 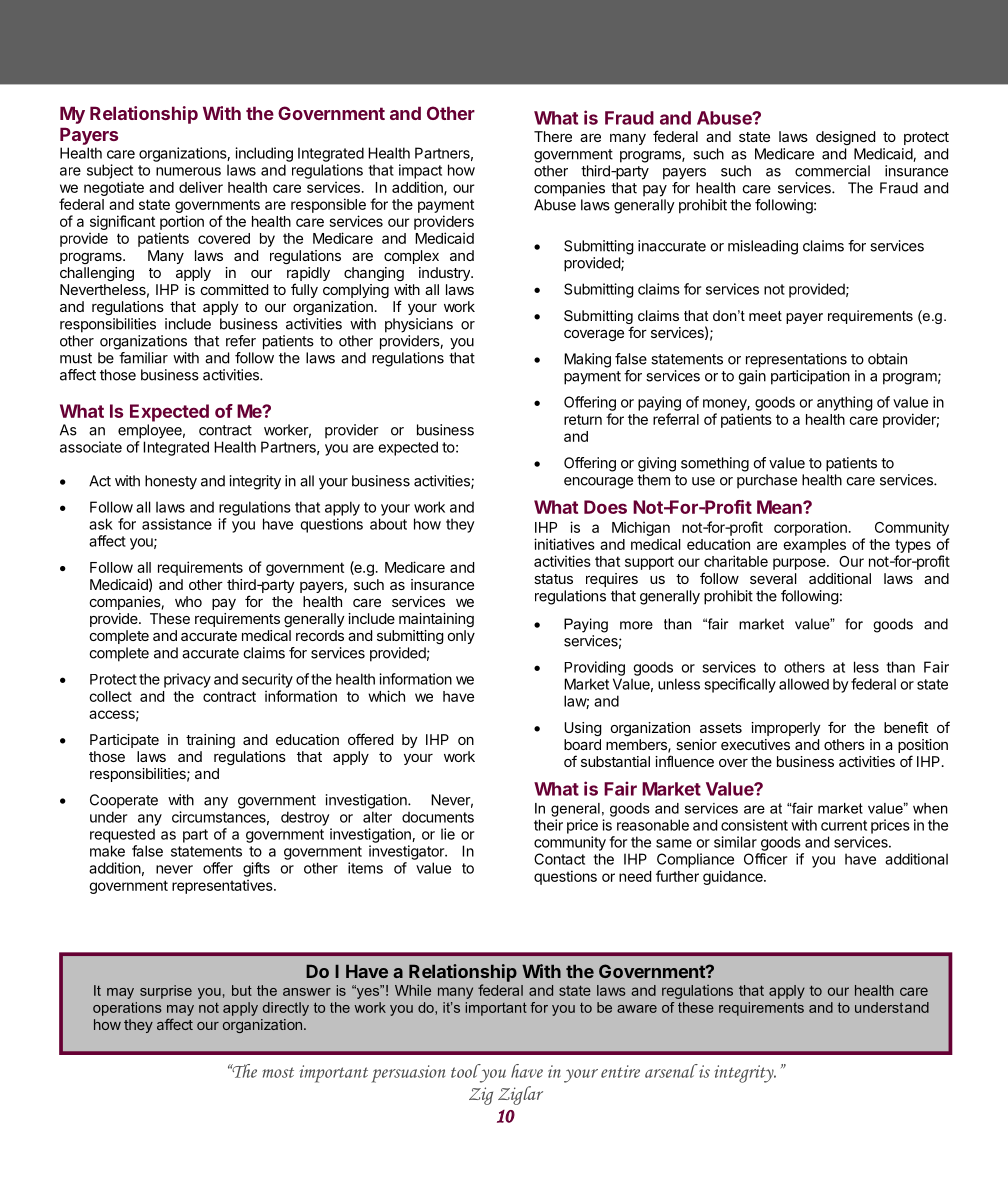 What do you see at coordinates (832, 171) in the screenshot?
I see `commercial` at bounding box center [832, 171].
